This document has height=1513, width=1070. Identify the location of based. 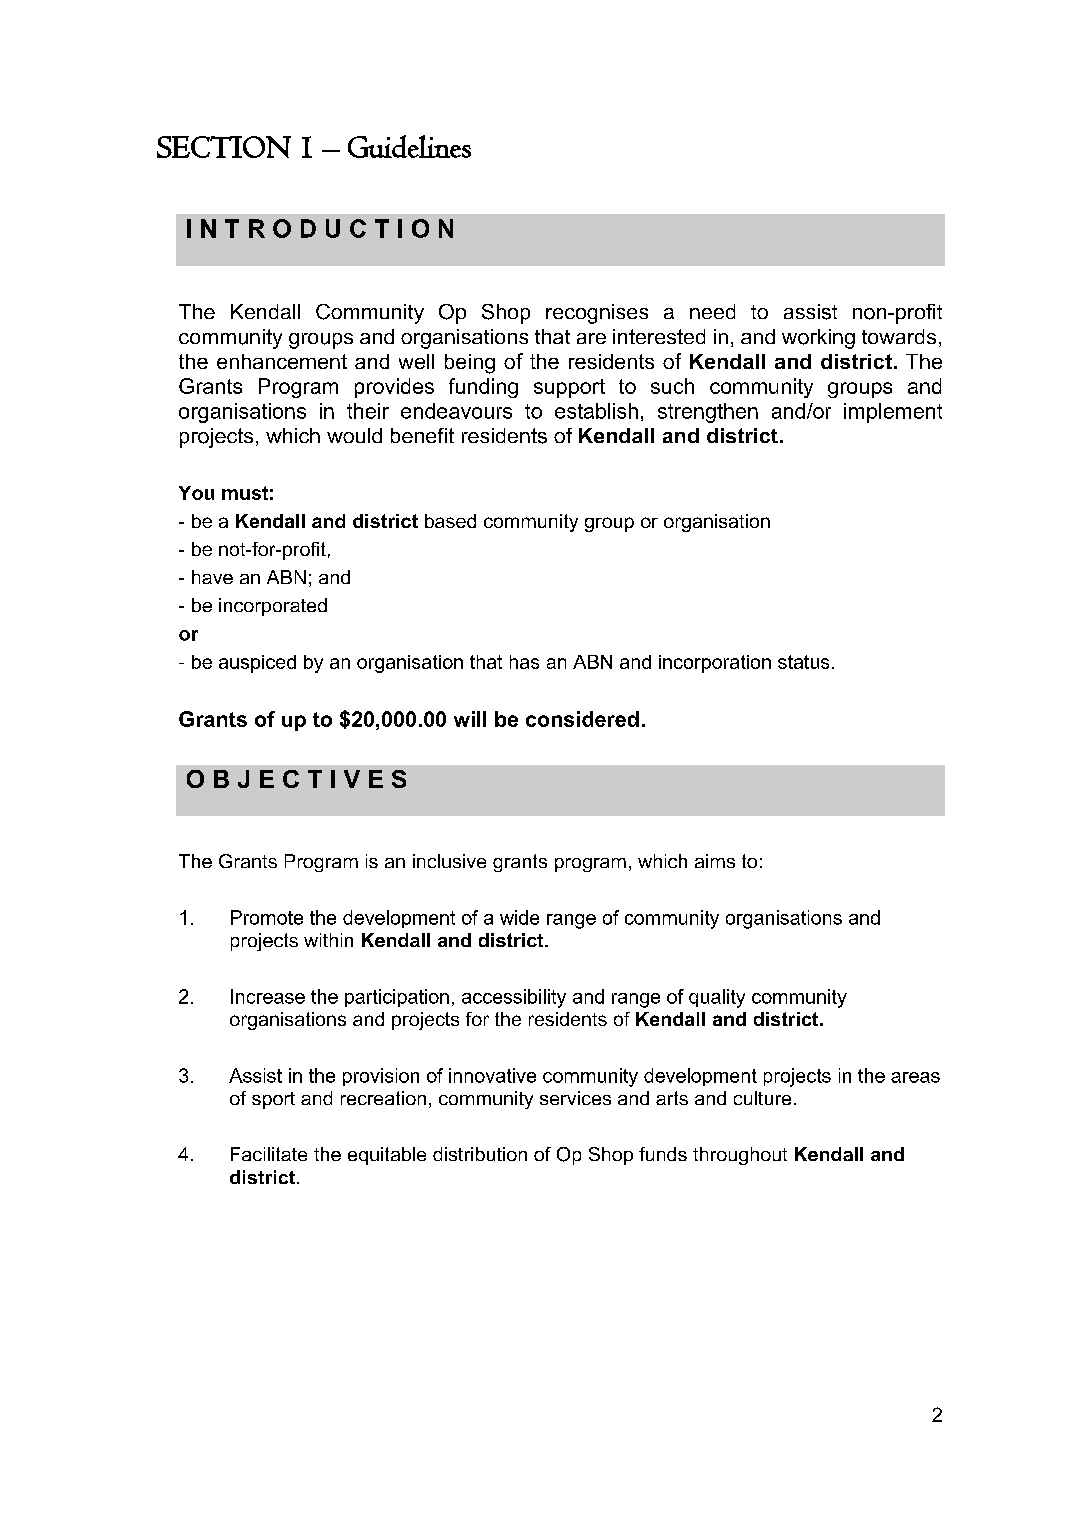
(450, 521).
